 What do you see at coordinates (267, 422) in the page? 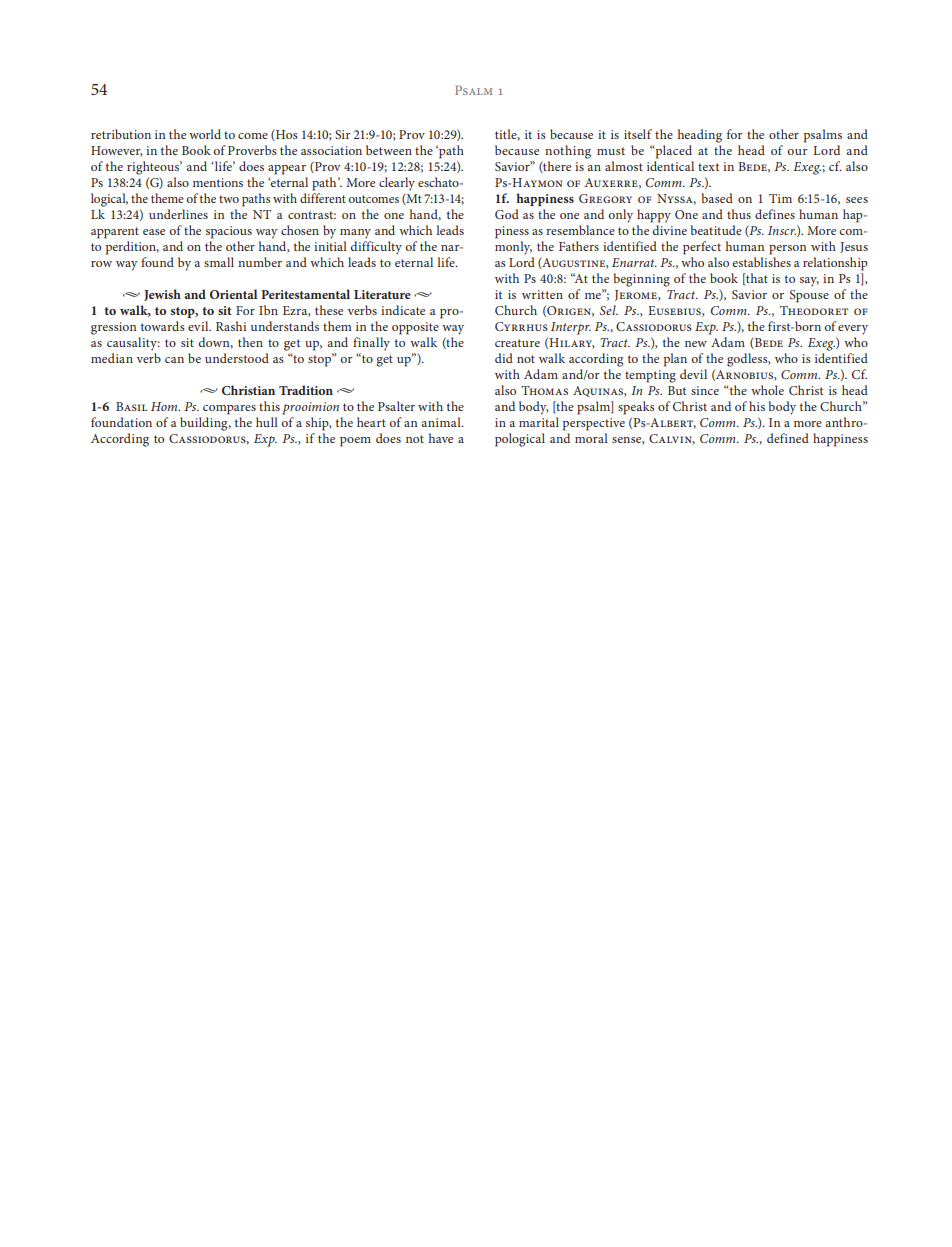
I see `hull` at bounding box center [267, 422].
